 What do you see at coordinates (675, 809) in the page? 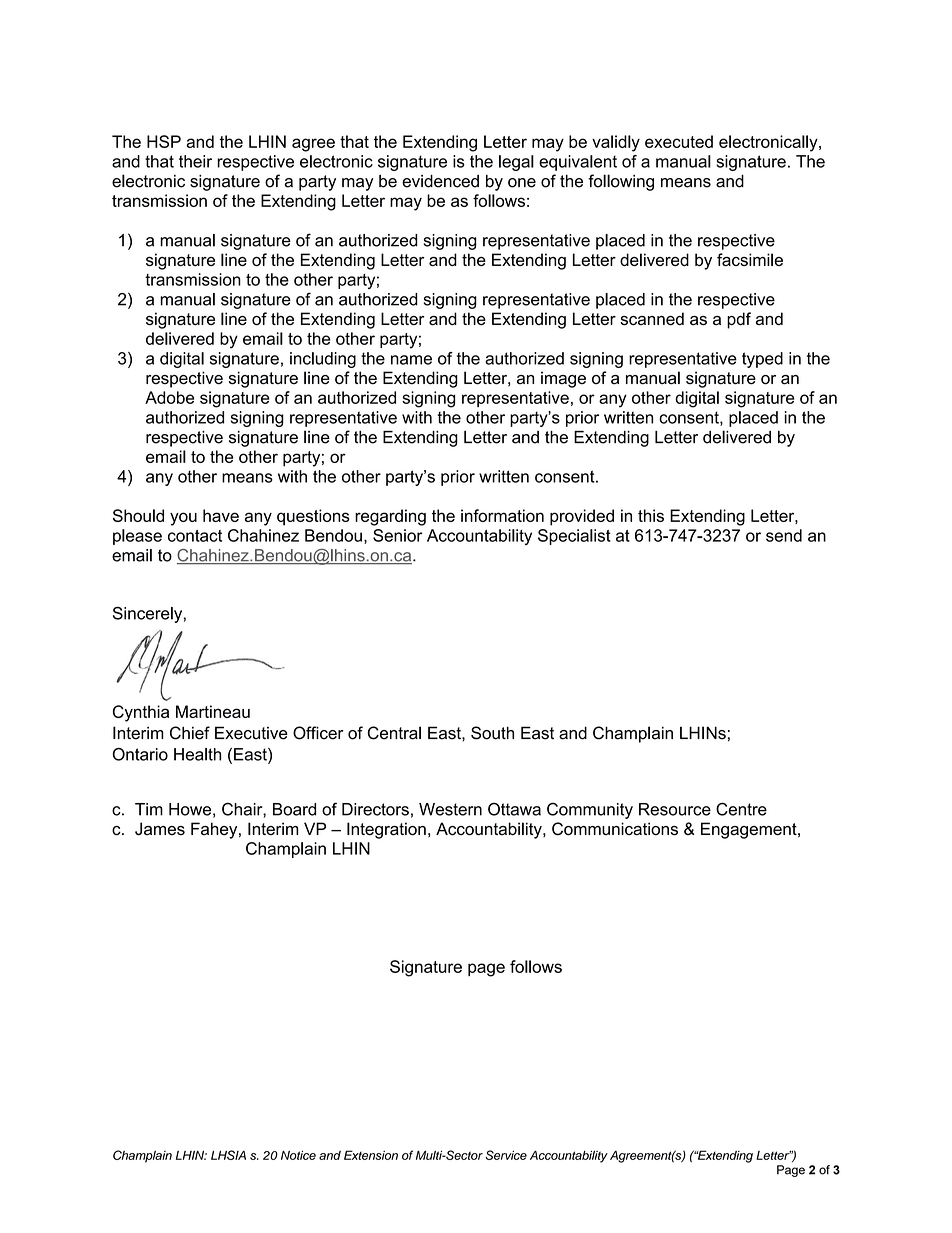
I see `Resource` at bounding box center [675, 809].
